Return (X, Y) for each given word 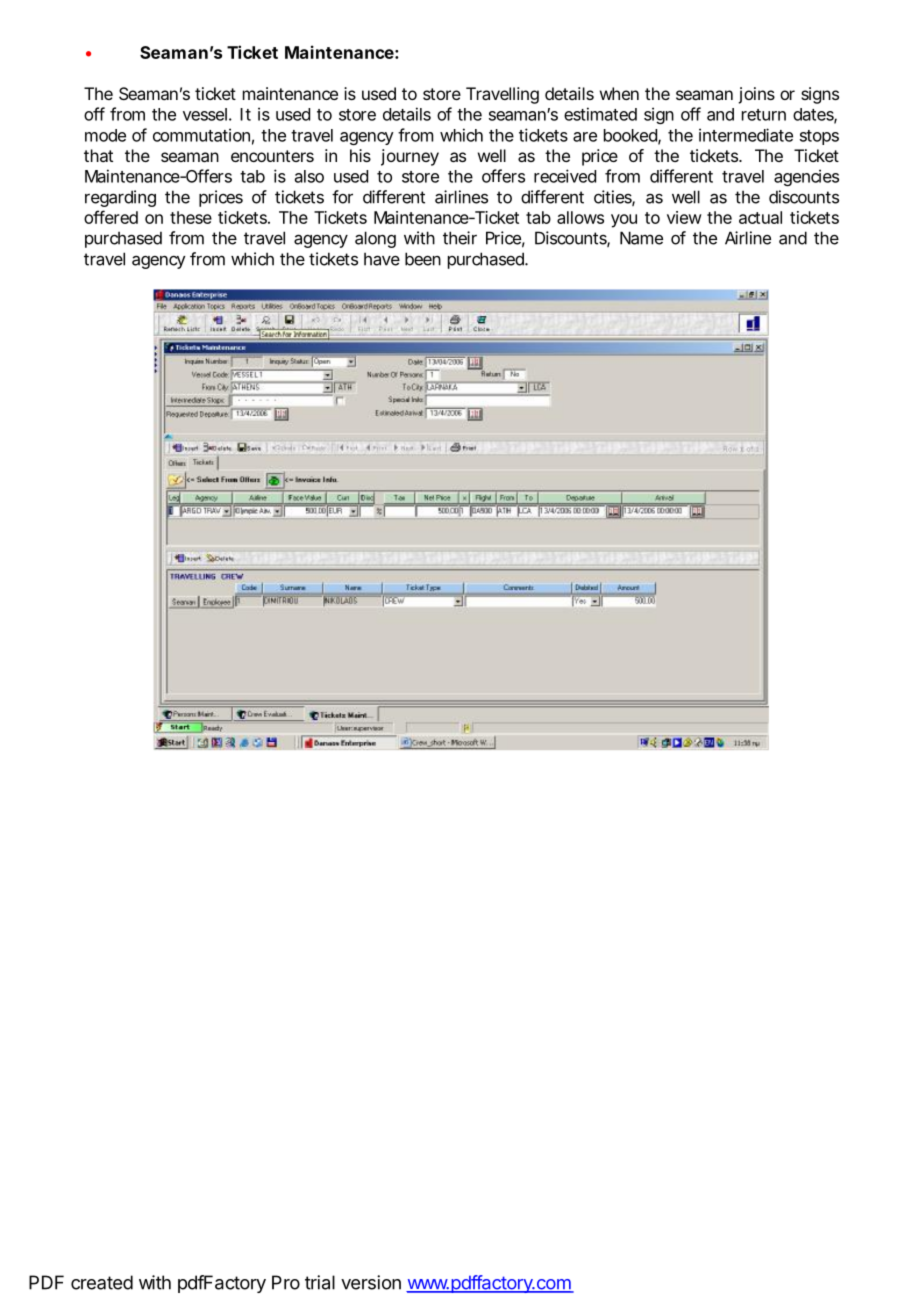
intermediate (746, 135)
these (191, 217)
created (102, 1282)
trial (320, 1282)
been (423, 259)
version (371, 1282)
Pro (286, 1282)
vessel (205, 114)
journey (410, 157)
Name (641, 238)
